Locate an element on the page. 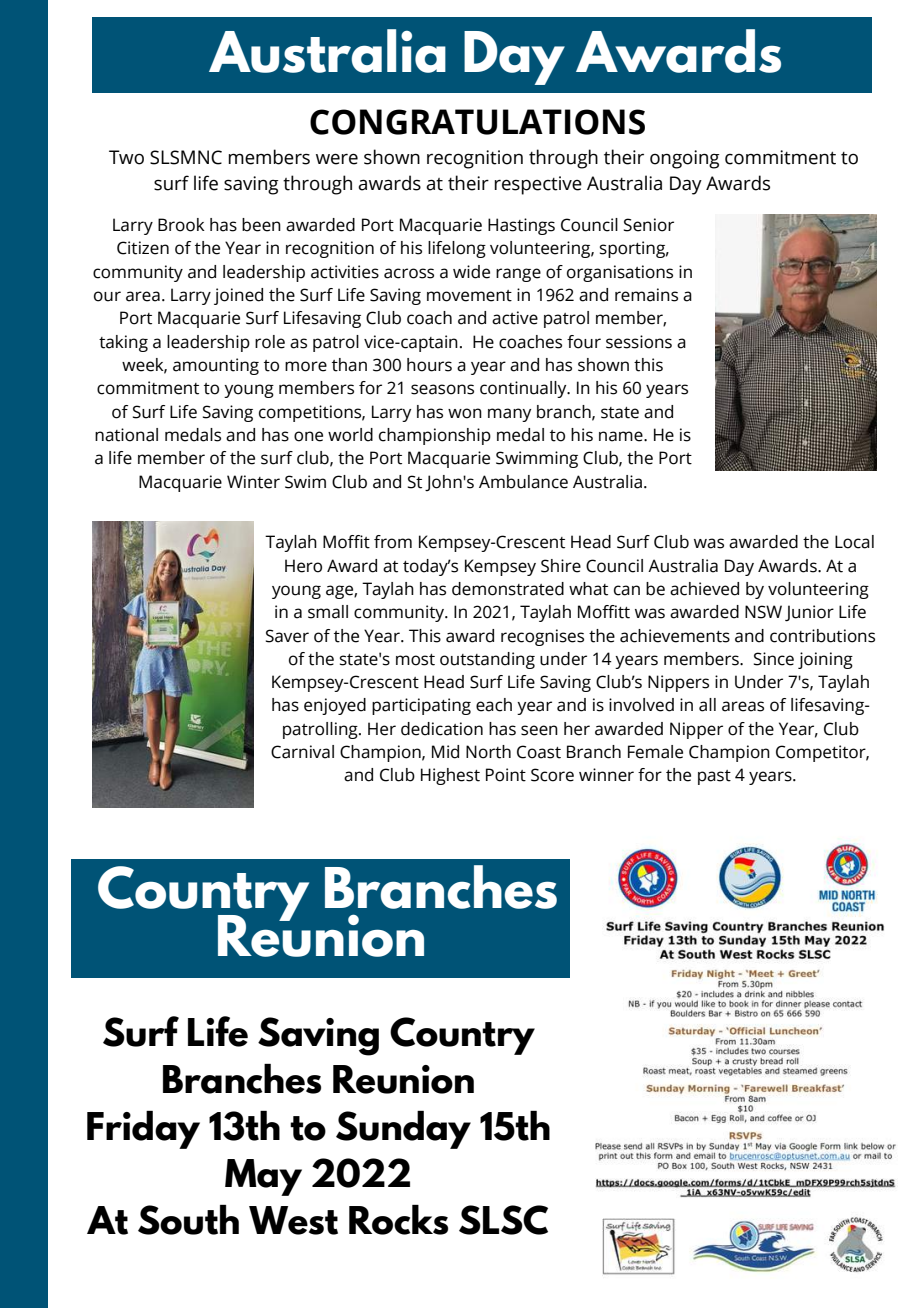  CONGRATULATIONS is located at coordinates (477, 122).
